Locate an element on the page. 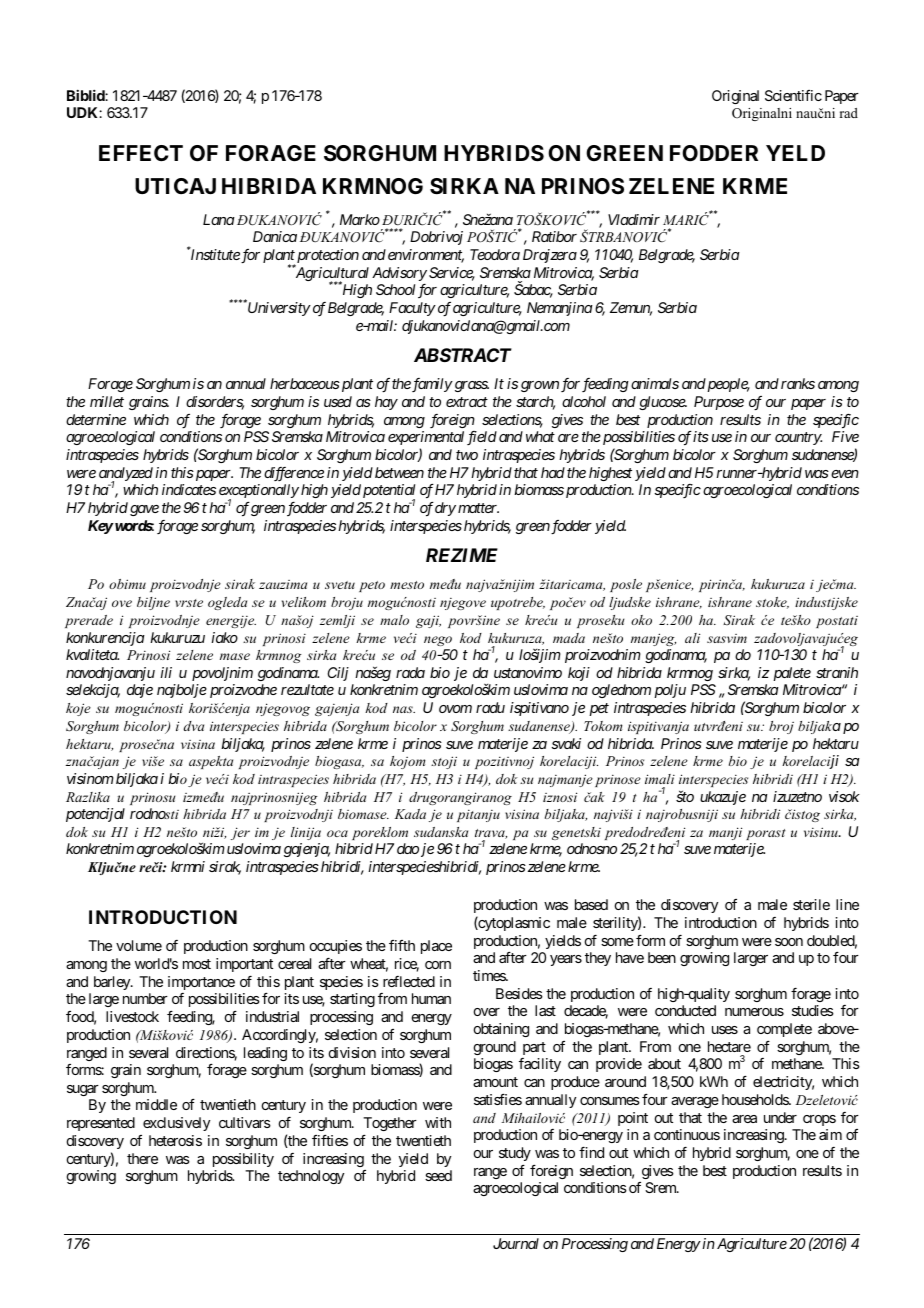  Marko is located at coordinates (360, 219).
